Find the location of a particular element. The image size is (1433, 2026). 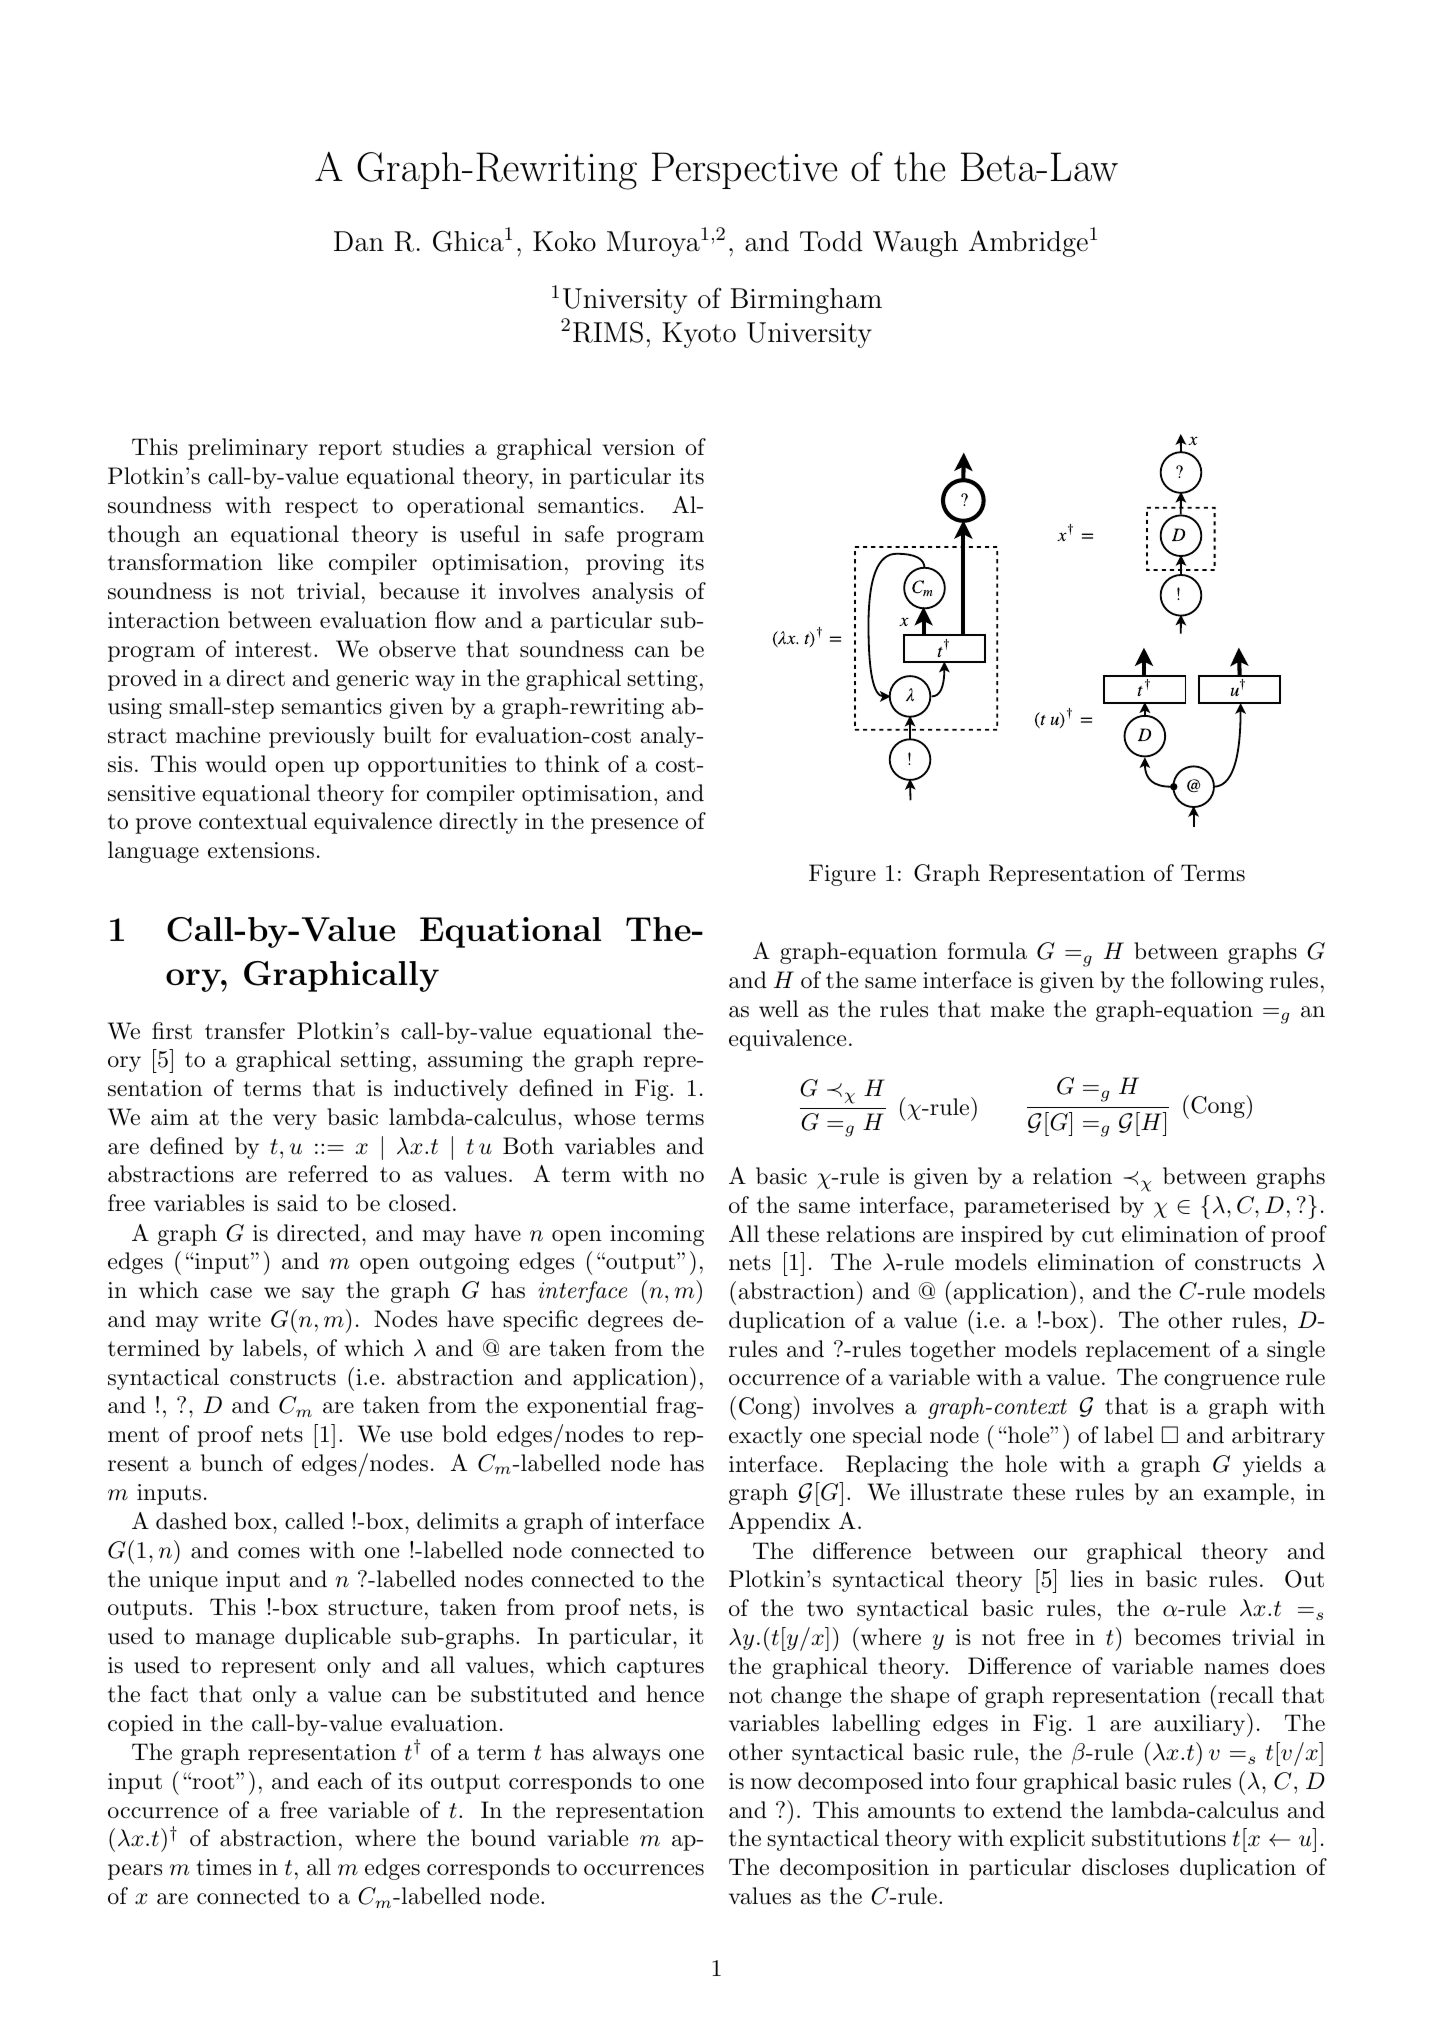

well is located at coordinates (779, 1008).
